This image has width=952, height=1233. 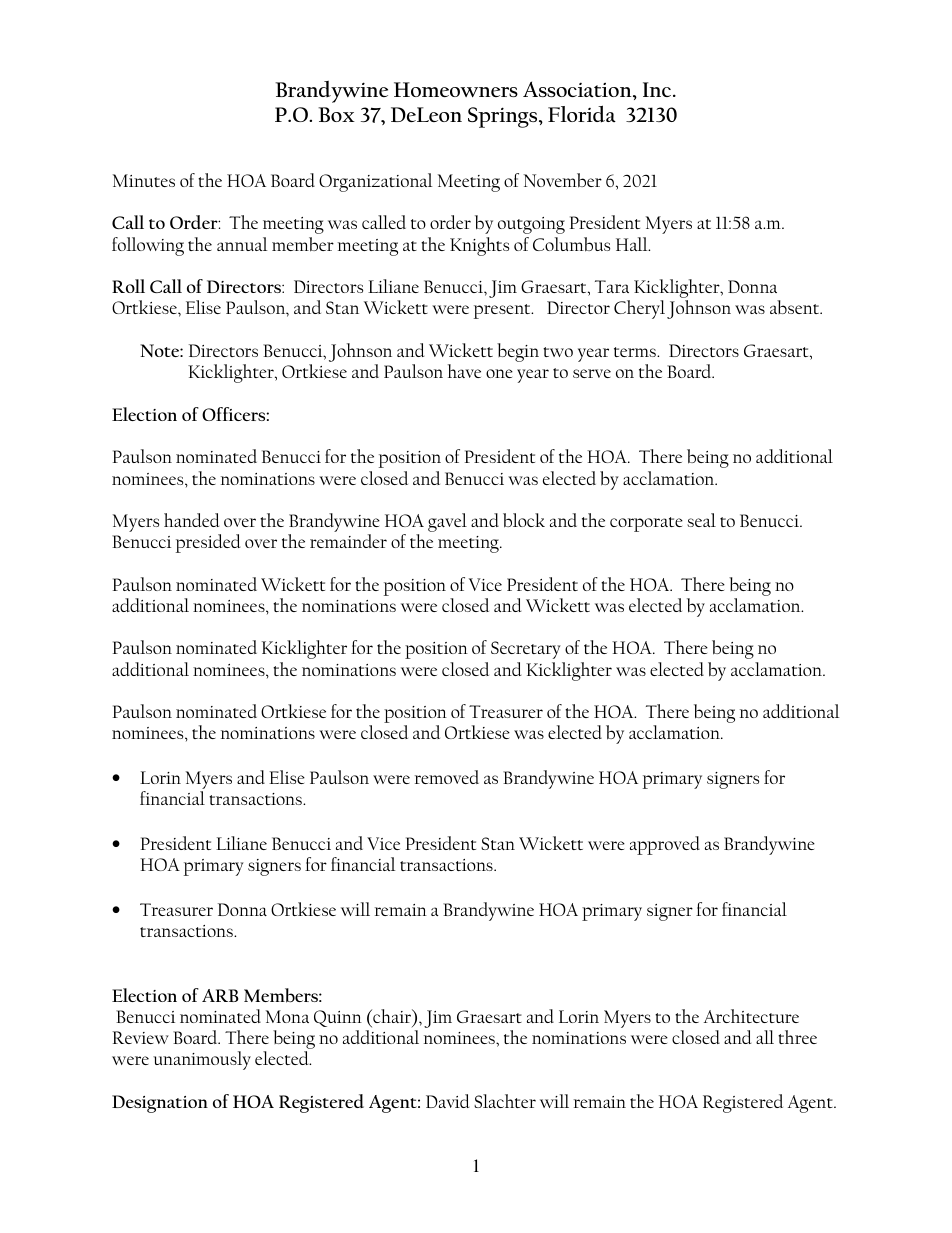 What do you see at coordinates (202, 1060) in the image?
I see `unanimously` at bounding box center [202, 1060].
